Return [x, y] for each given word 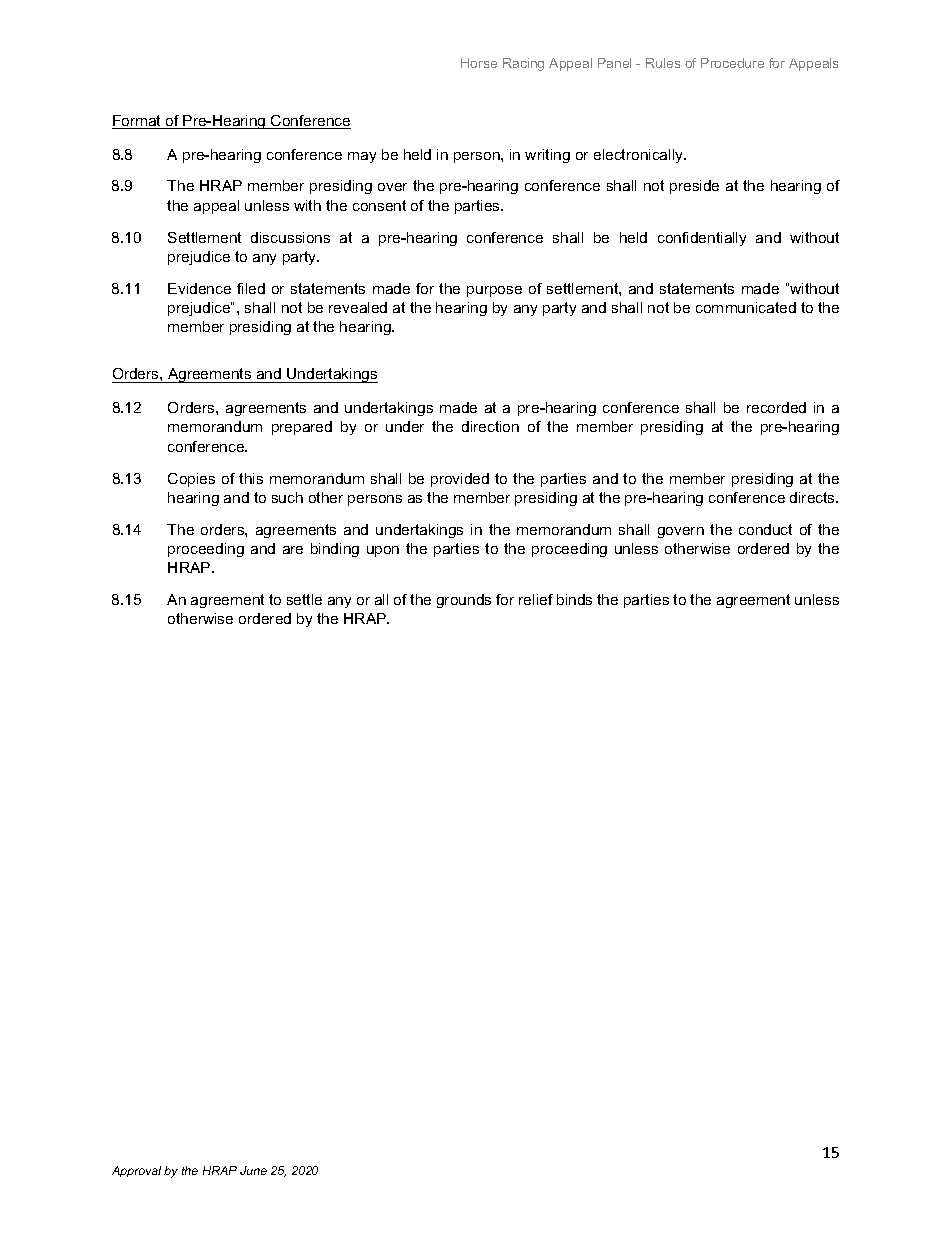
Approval [136, 1171]
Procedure [732, 63]
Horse [479, 63]
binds [574, 599]
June [253, 1170]
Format [137, 122]
